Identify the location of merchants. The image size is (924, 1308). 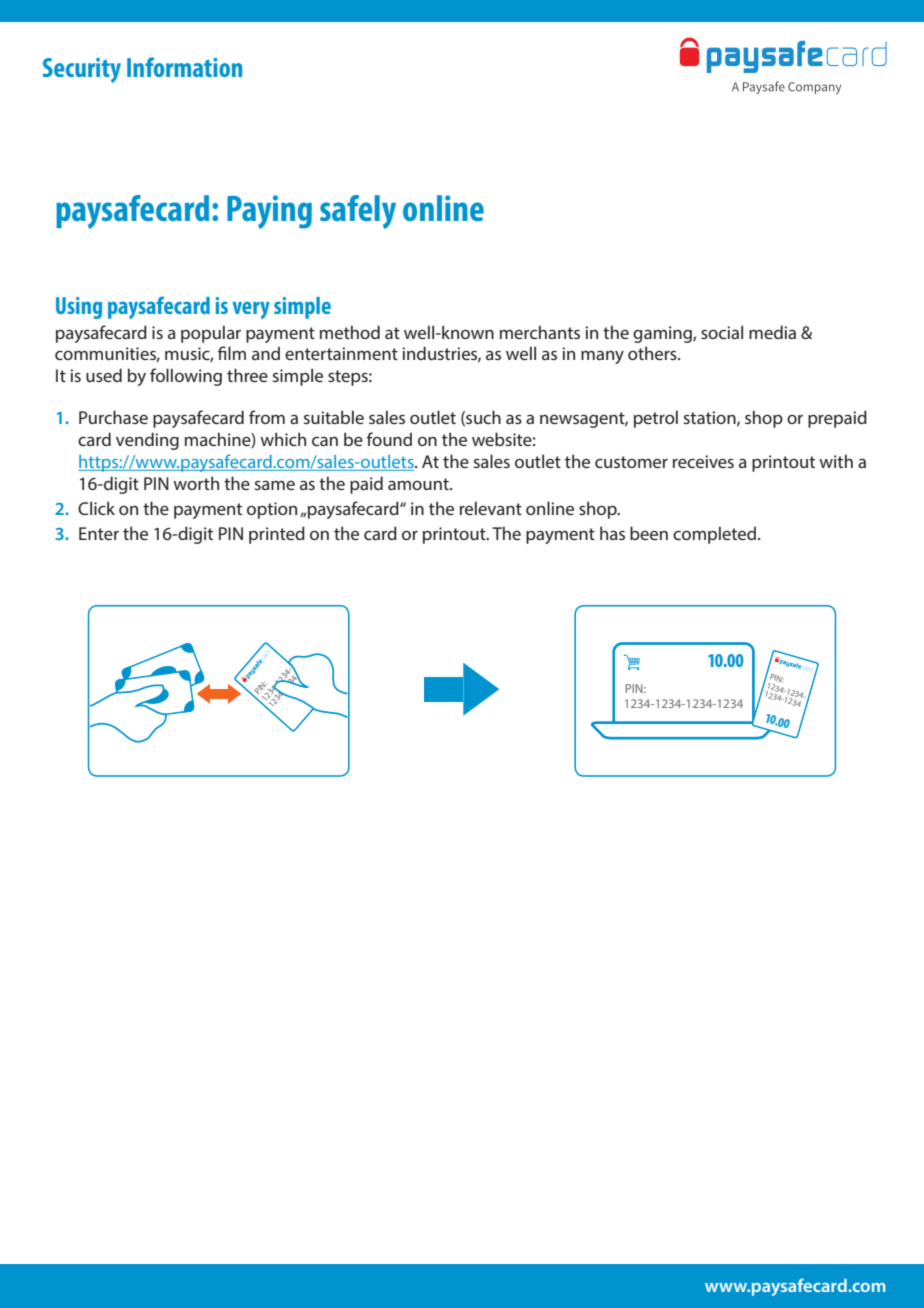
(540, 332).
